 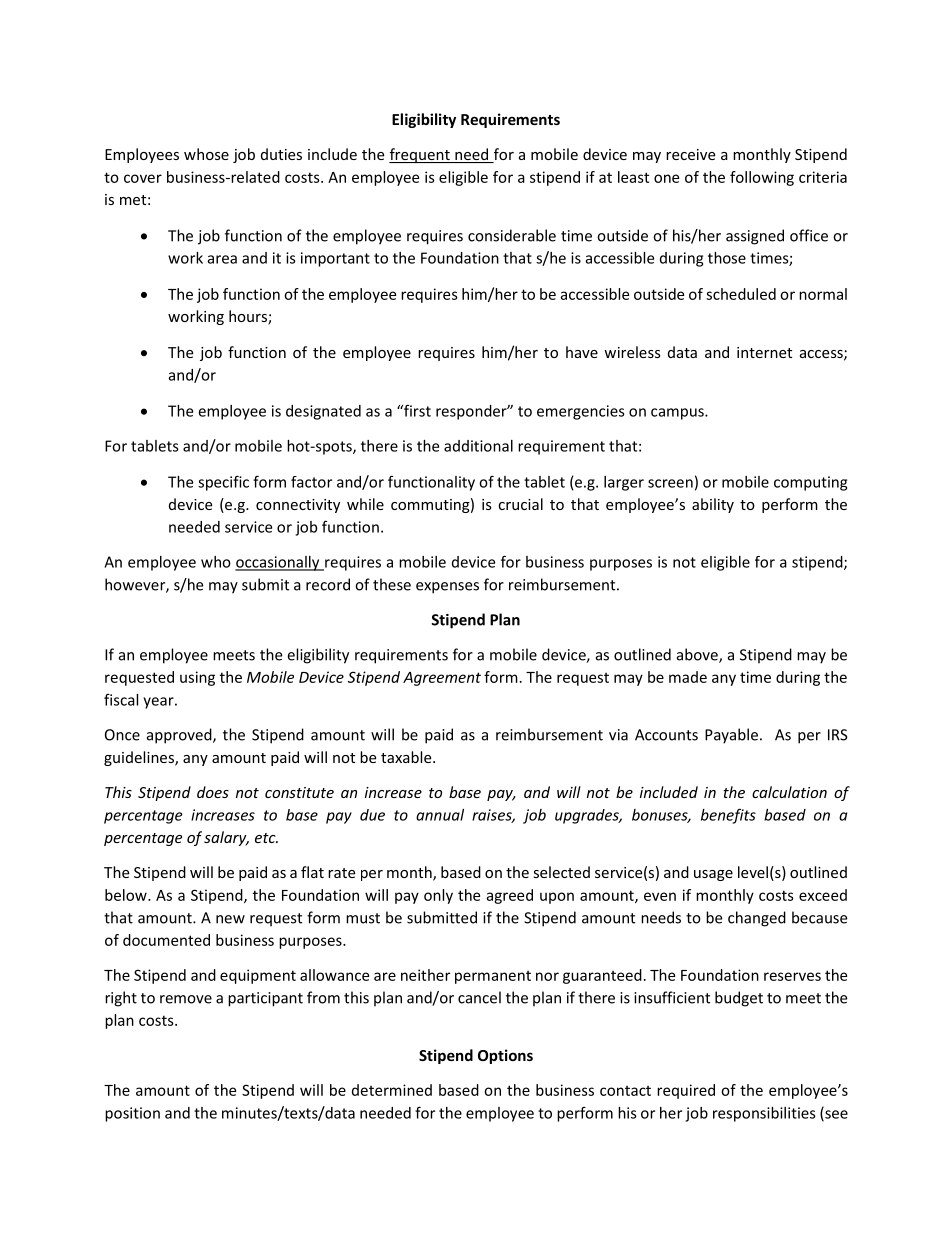 I want to click on ability, so click(x=713, y=505).
